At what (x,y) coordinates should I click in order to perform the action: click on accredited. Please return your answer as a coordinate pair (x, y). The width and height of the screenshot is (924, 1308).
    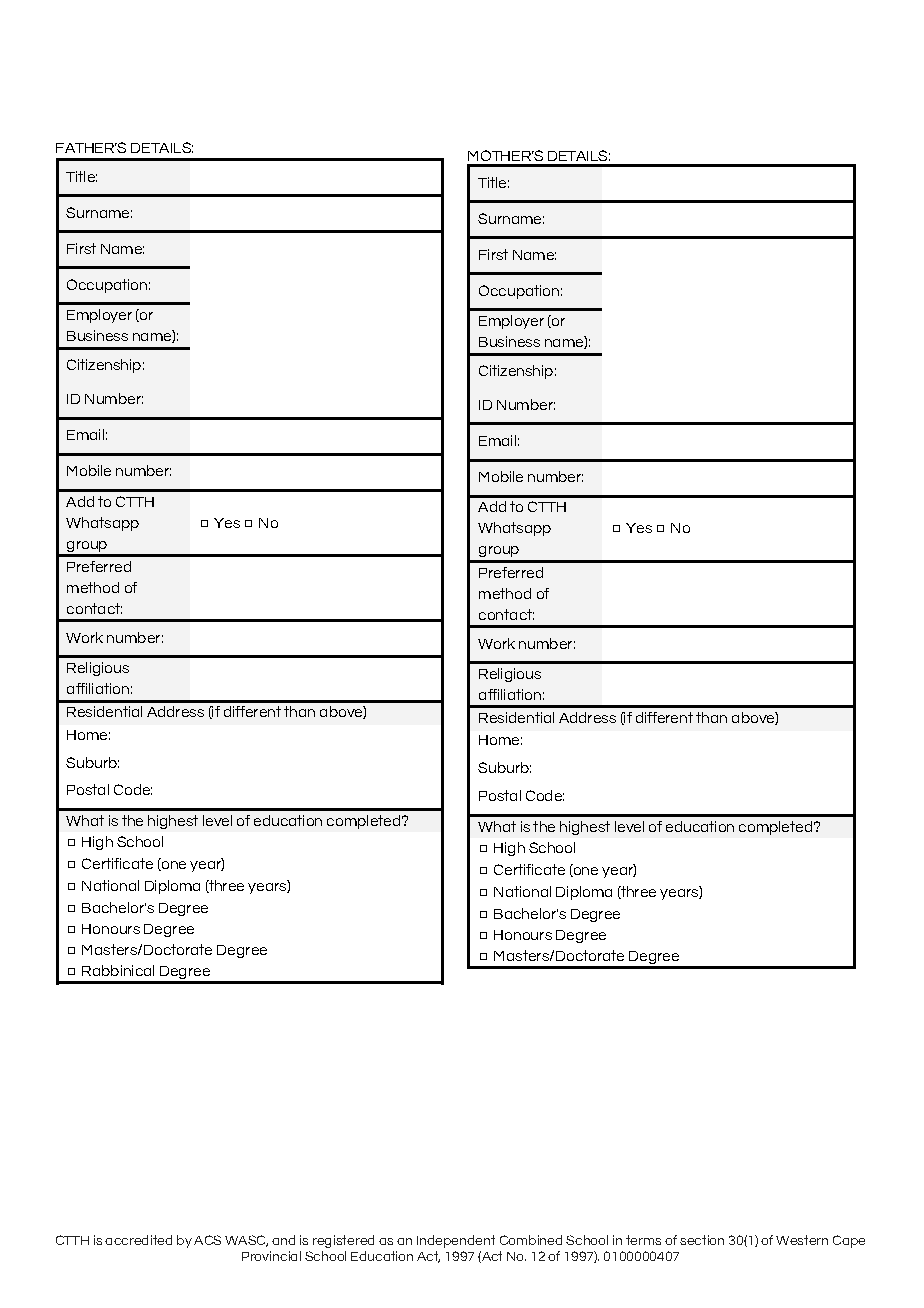
    Looking at the image, I should click on (138, 1240).
